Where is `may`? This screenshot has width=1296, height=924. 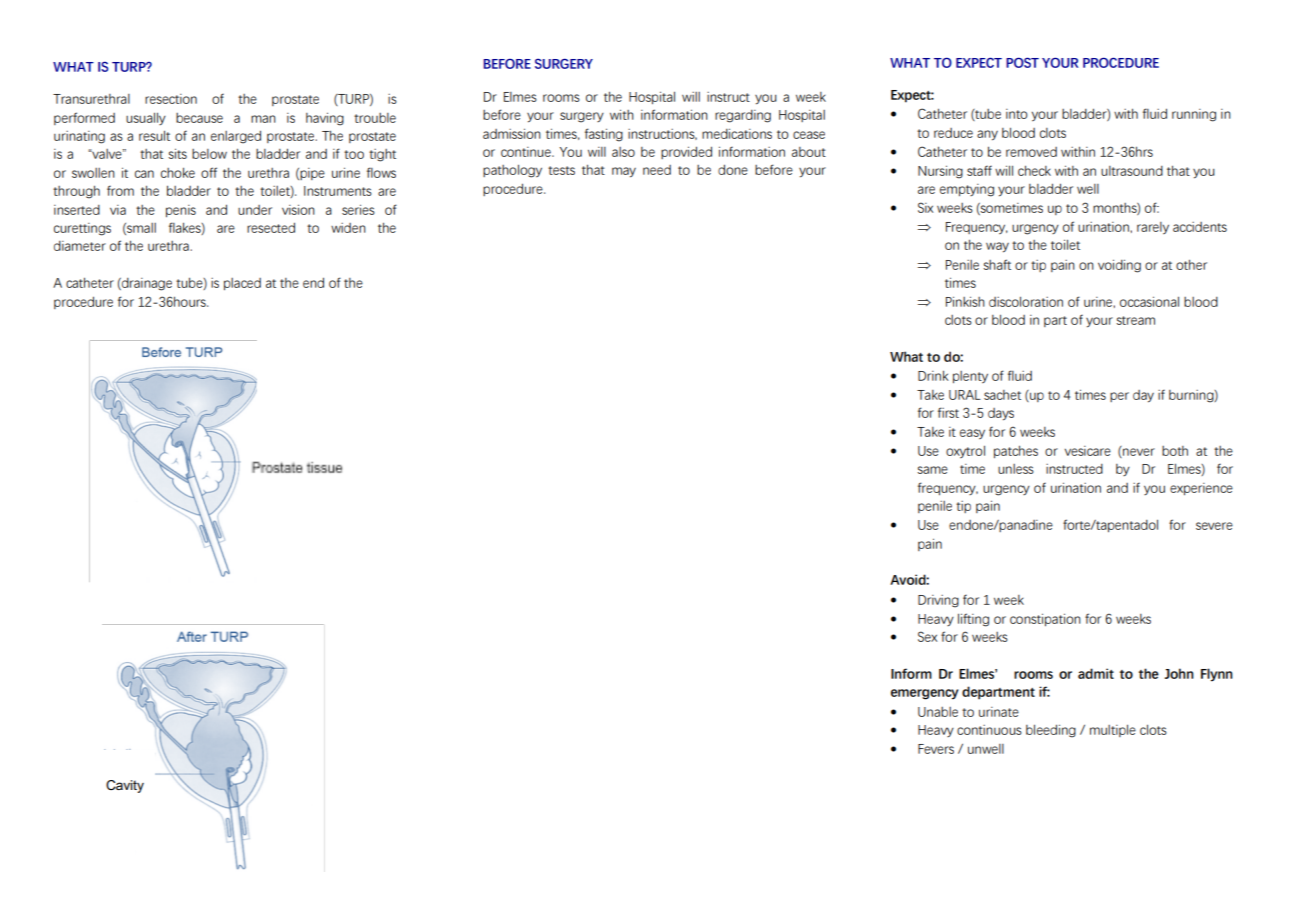
may is located at coordinates (624, 172).
